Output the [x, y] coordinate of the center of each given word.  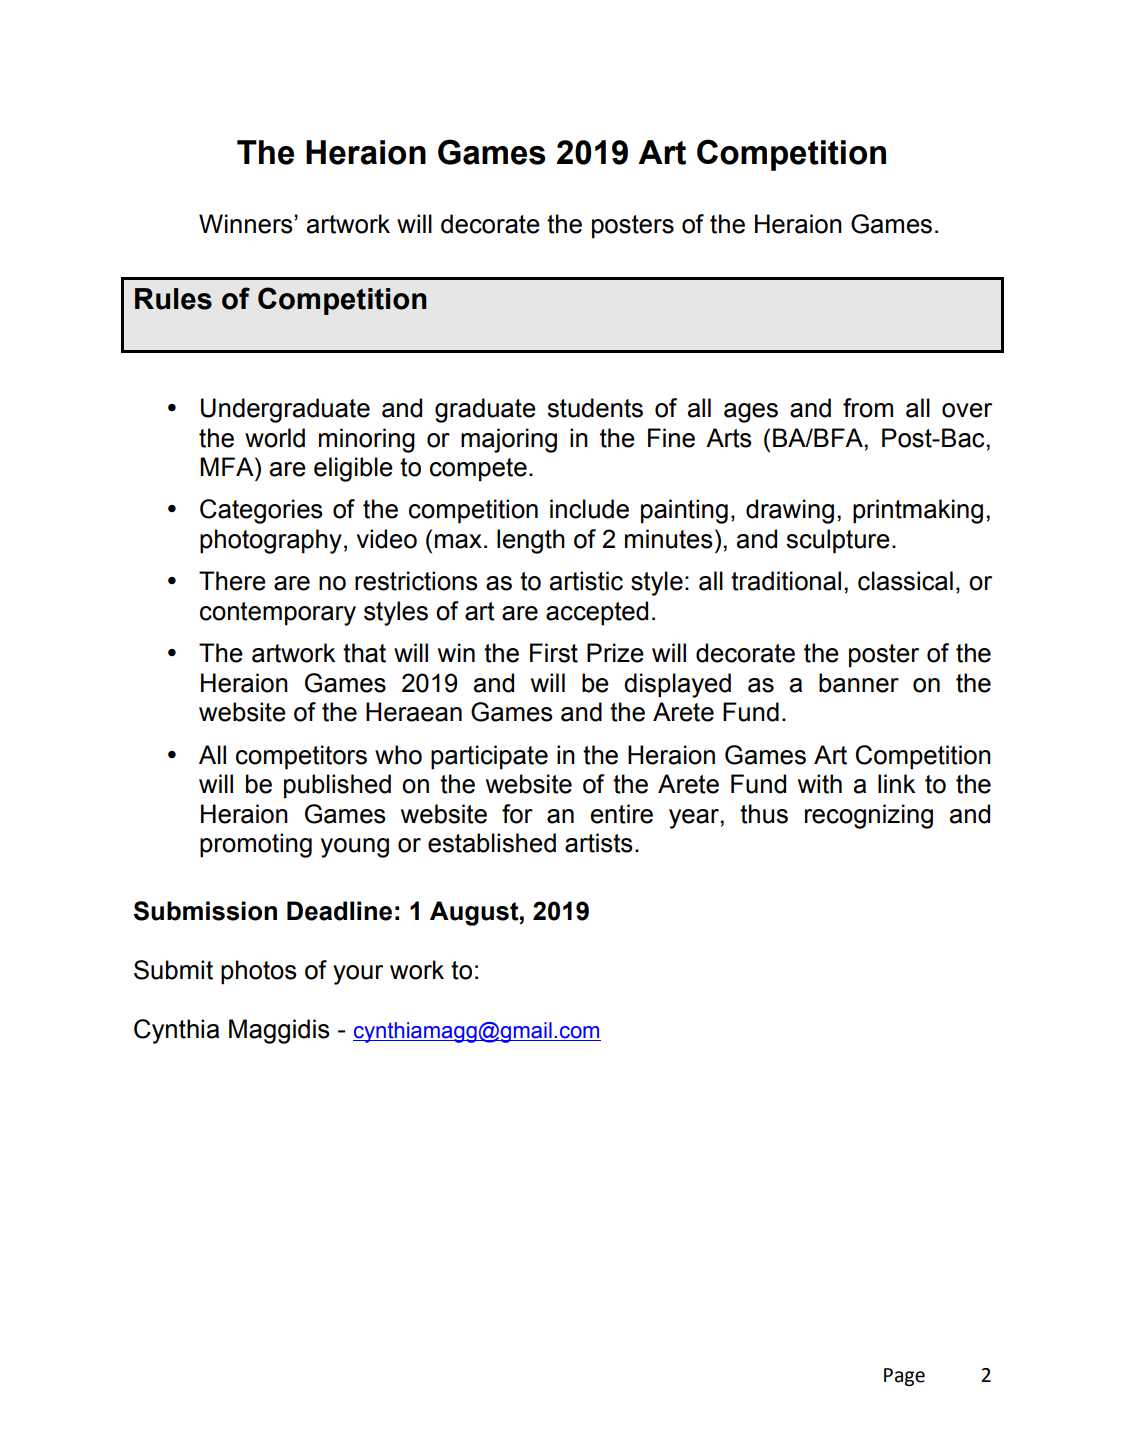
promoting [256, 845]
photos [258, 972]
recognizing [869, 816]
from [868, 408]
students [595, 408]
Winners [247, 224]
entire [622, 814]
